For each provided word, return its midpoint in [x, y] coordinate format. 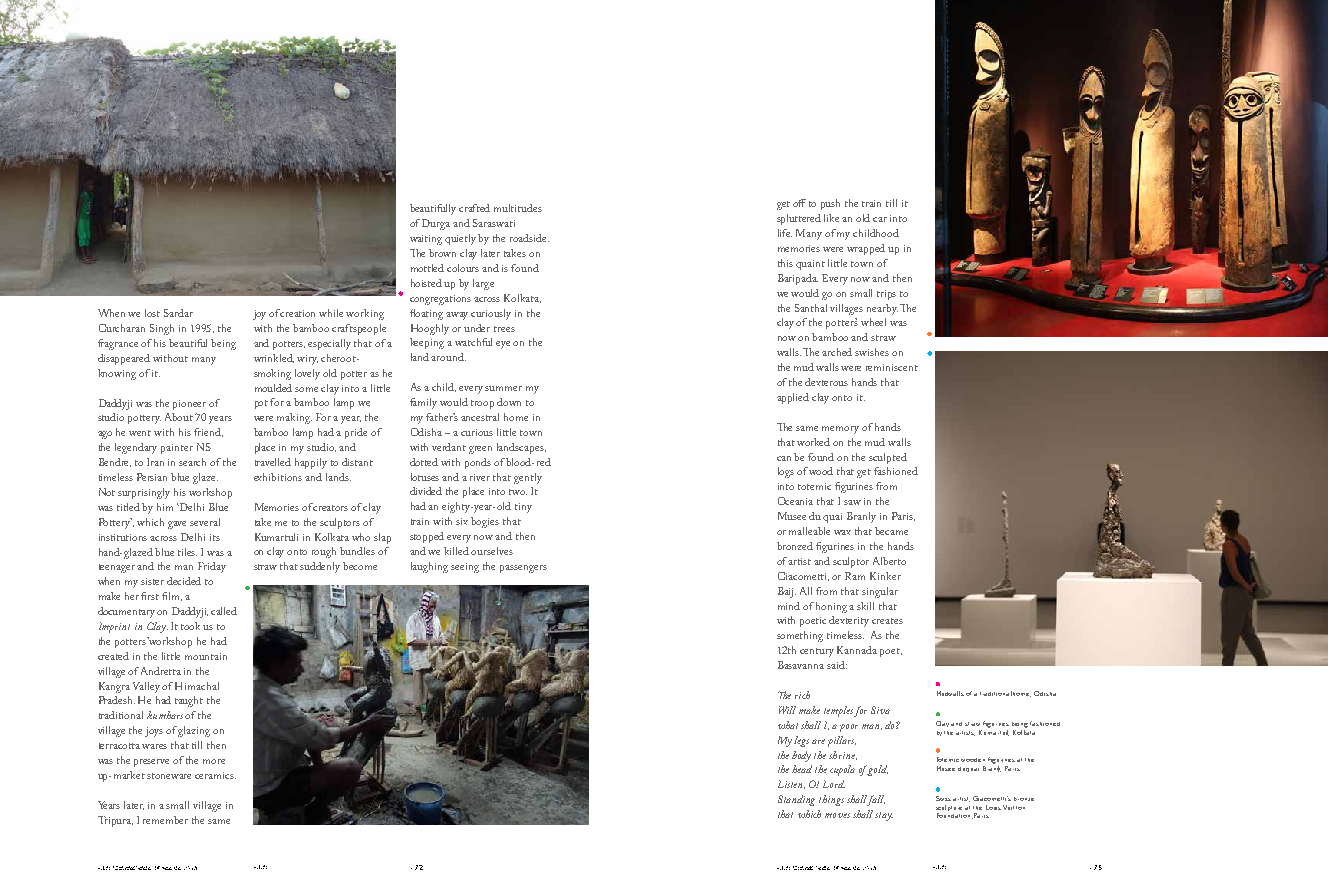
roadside [529, 238]
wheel [873, 322]
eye [503, 345]
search [192, 462]
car [880, 219]
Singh [162, 329]
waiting [426, 240]
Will [787, 710]
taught [189, 701]
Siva [880, 710]
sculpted [888, 458]
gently [528, 478]
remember [165, 820]
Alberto [889, 561]
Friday [212, 567]
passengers [523, 569]
